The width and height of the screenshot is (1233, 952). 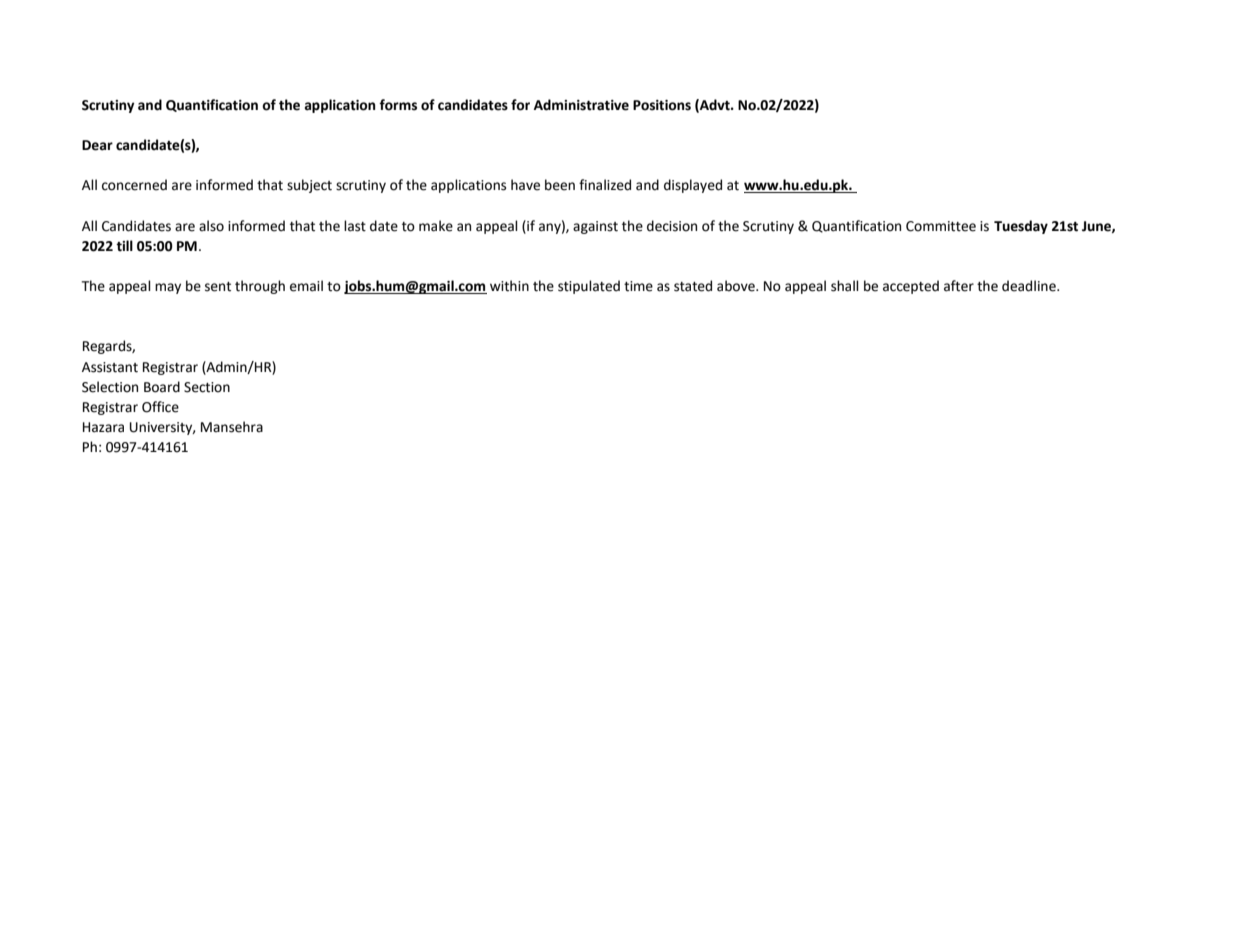 I want to click on after, so click(x=959, y=286).
